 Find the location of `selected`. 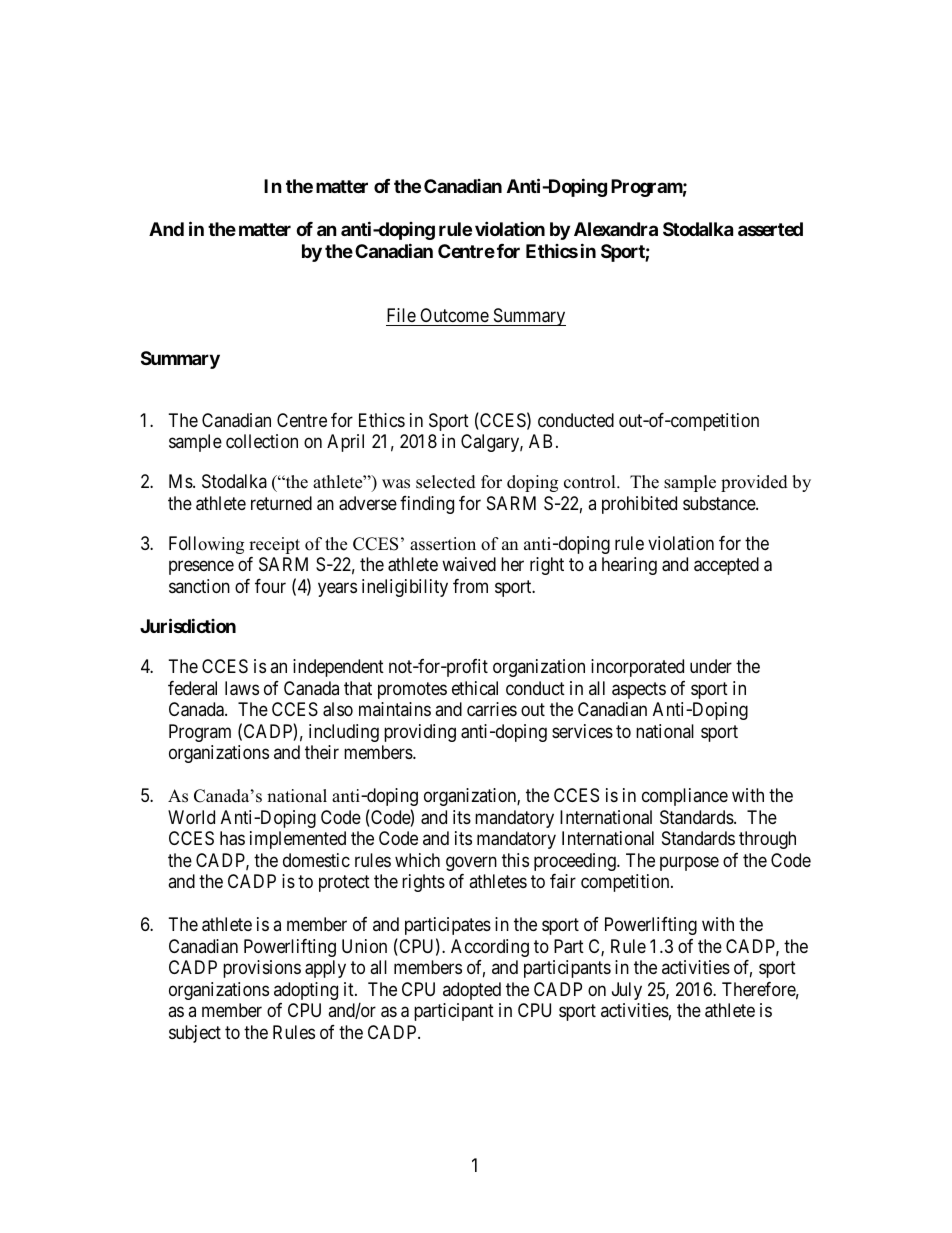

selected is located at coordinates (446, 482).
